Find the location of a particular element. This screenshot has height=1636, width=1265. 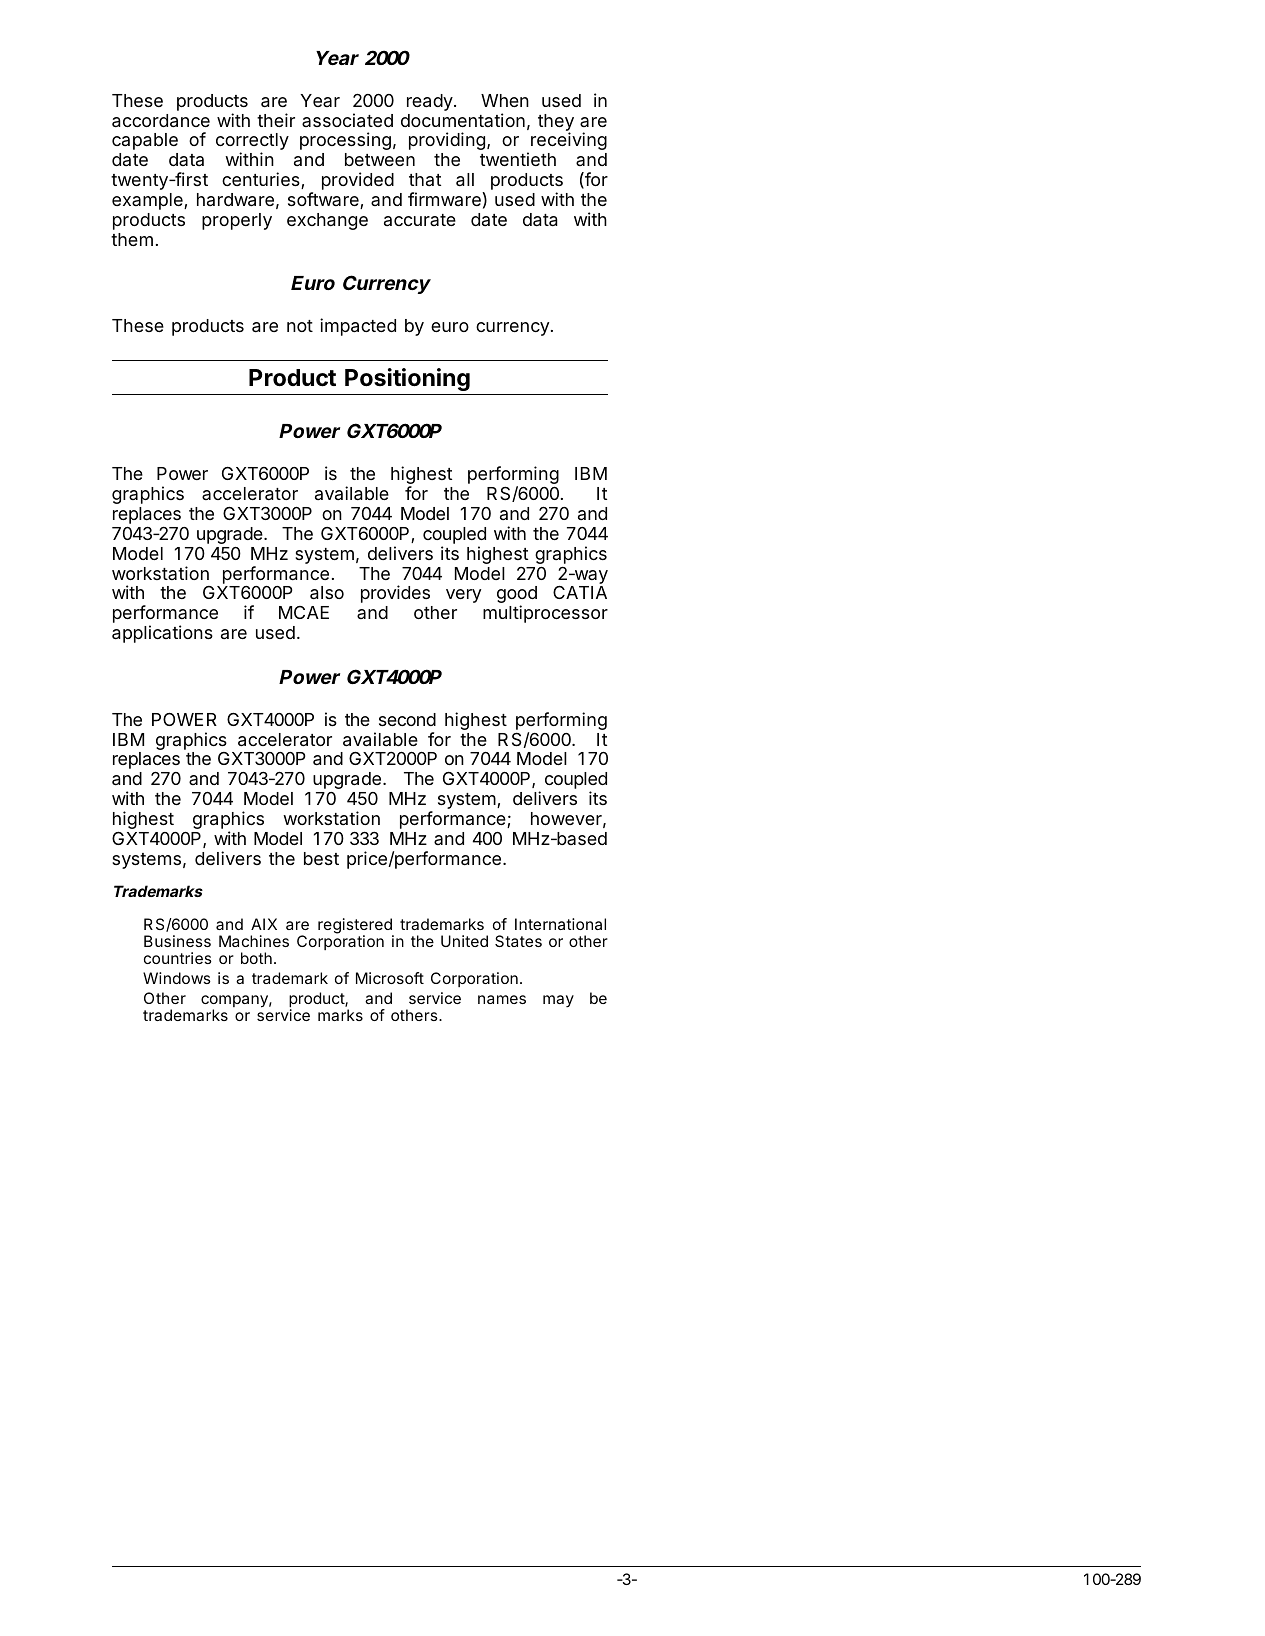

Microsoft is located at coordinates (390, 978).
